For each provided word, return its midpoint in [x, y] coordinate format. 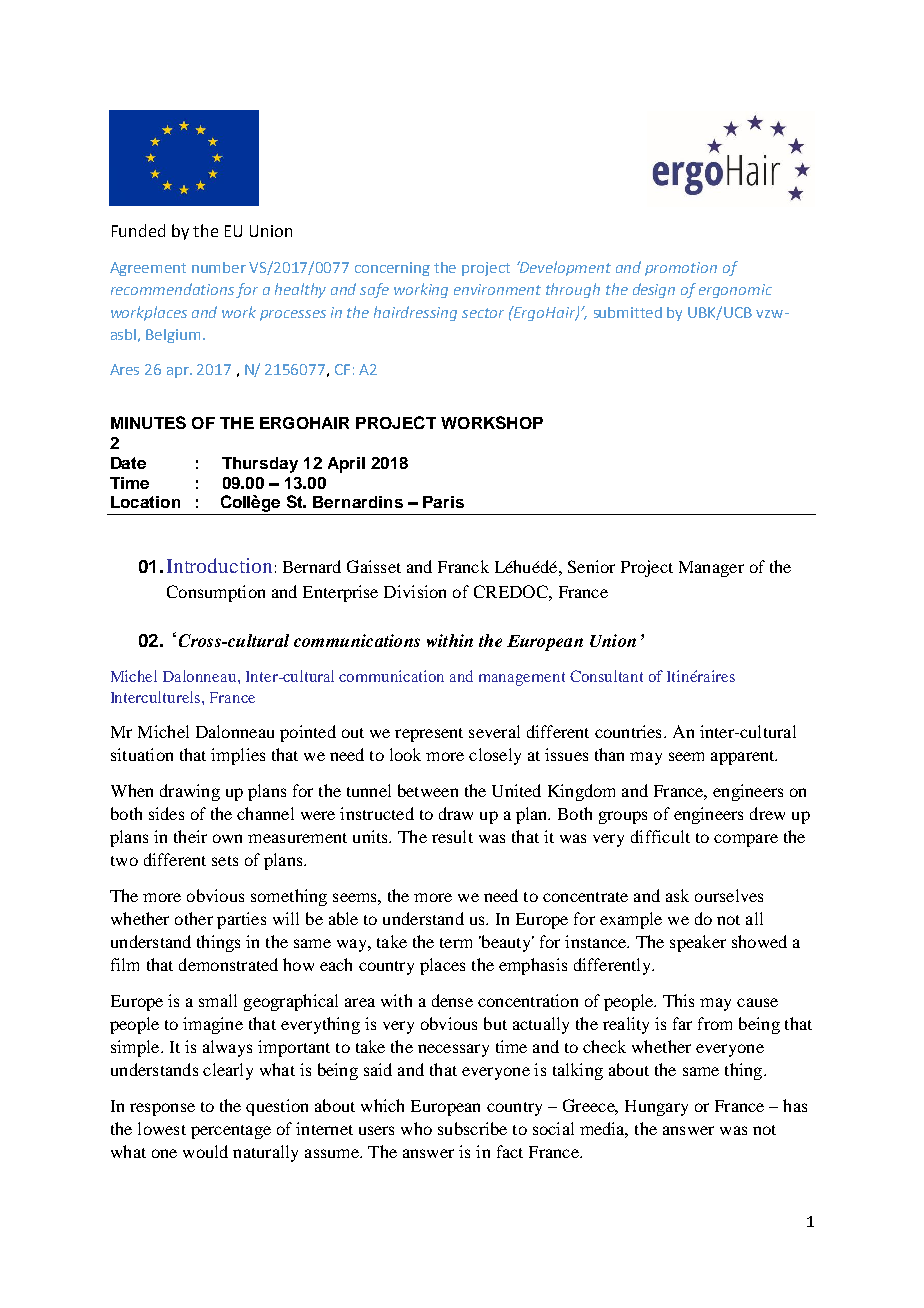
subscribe [472, 1128]
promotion [681, 269]
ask [677, 895]
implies [238, 756]
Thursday [260, 465]
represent [429, 735]
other [194, 918]
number [219, 267]
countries [628, 731]
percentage [231, 1132]
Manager [711, 569]
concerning [392, 269]
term [456, 943]
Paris [443, 502]
